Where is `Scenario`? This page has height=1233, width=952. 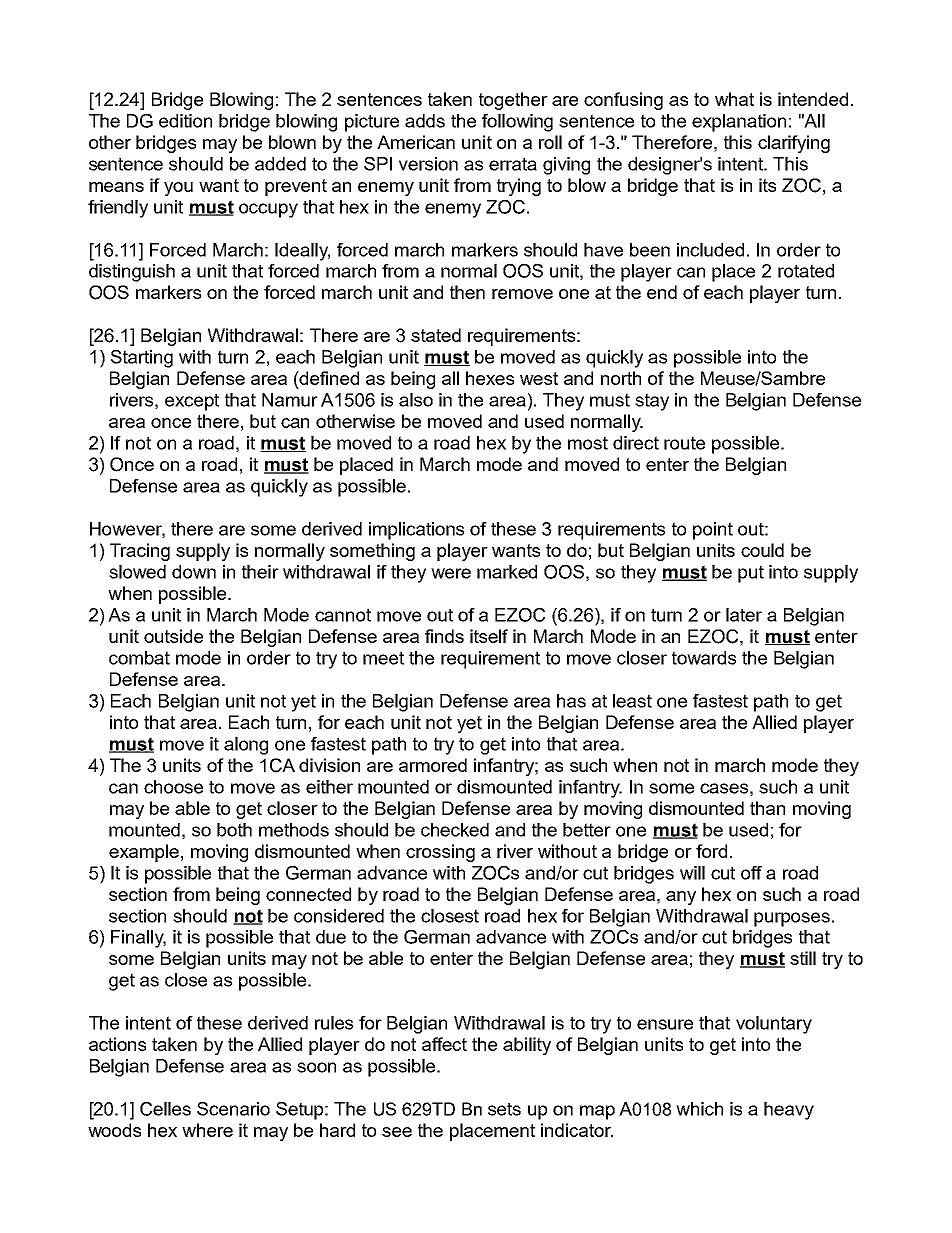 Scenario is located at coordinates (233, 1109).
